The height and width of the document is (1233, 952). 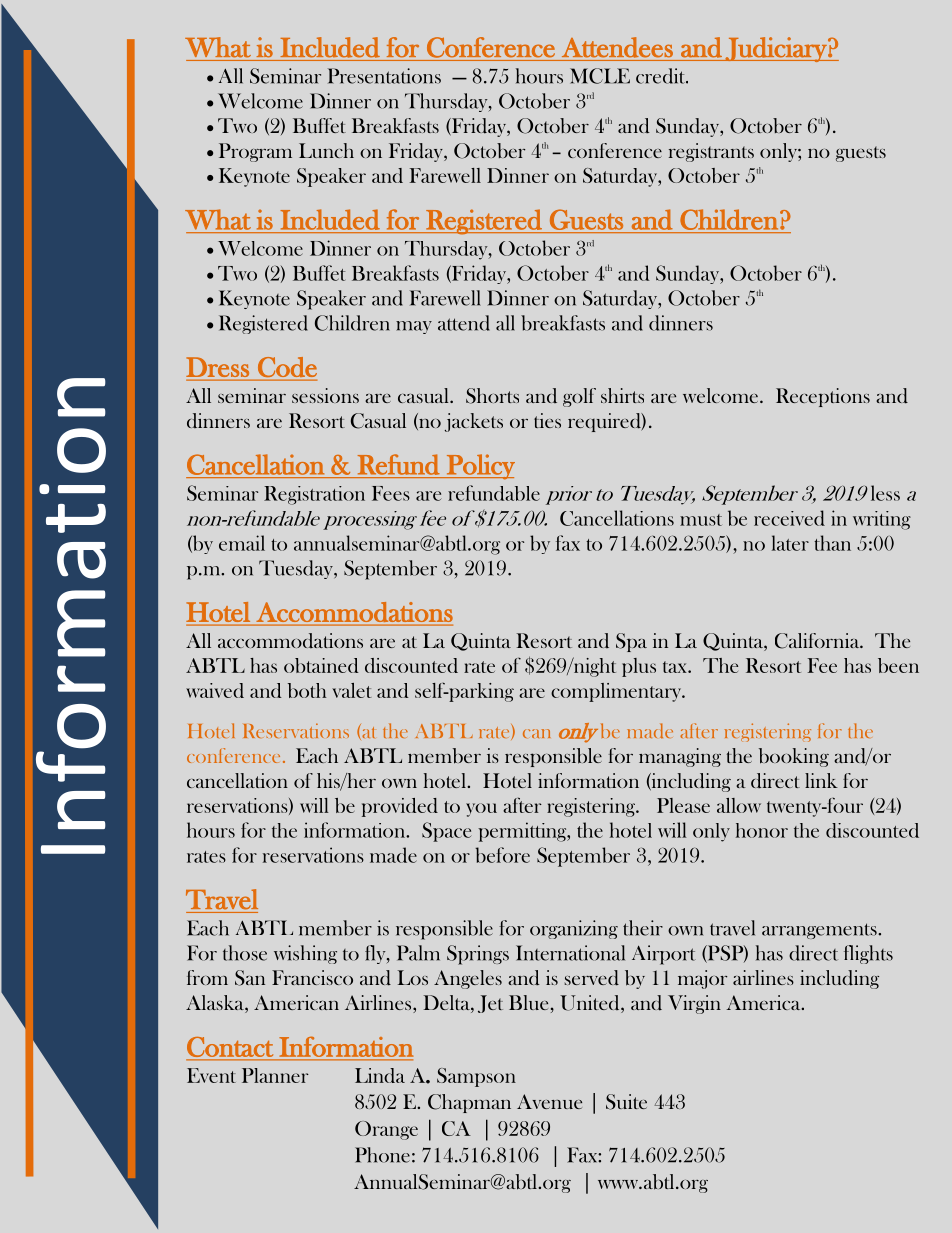 What do you see at coordinates (502, 855) in the document?
I see `before` at bounding box center [502, 855].
